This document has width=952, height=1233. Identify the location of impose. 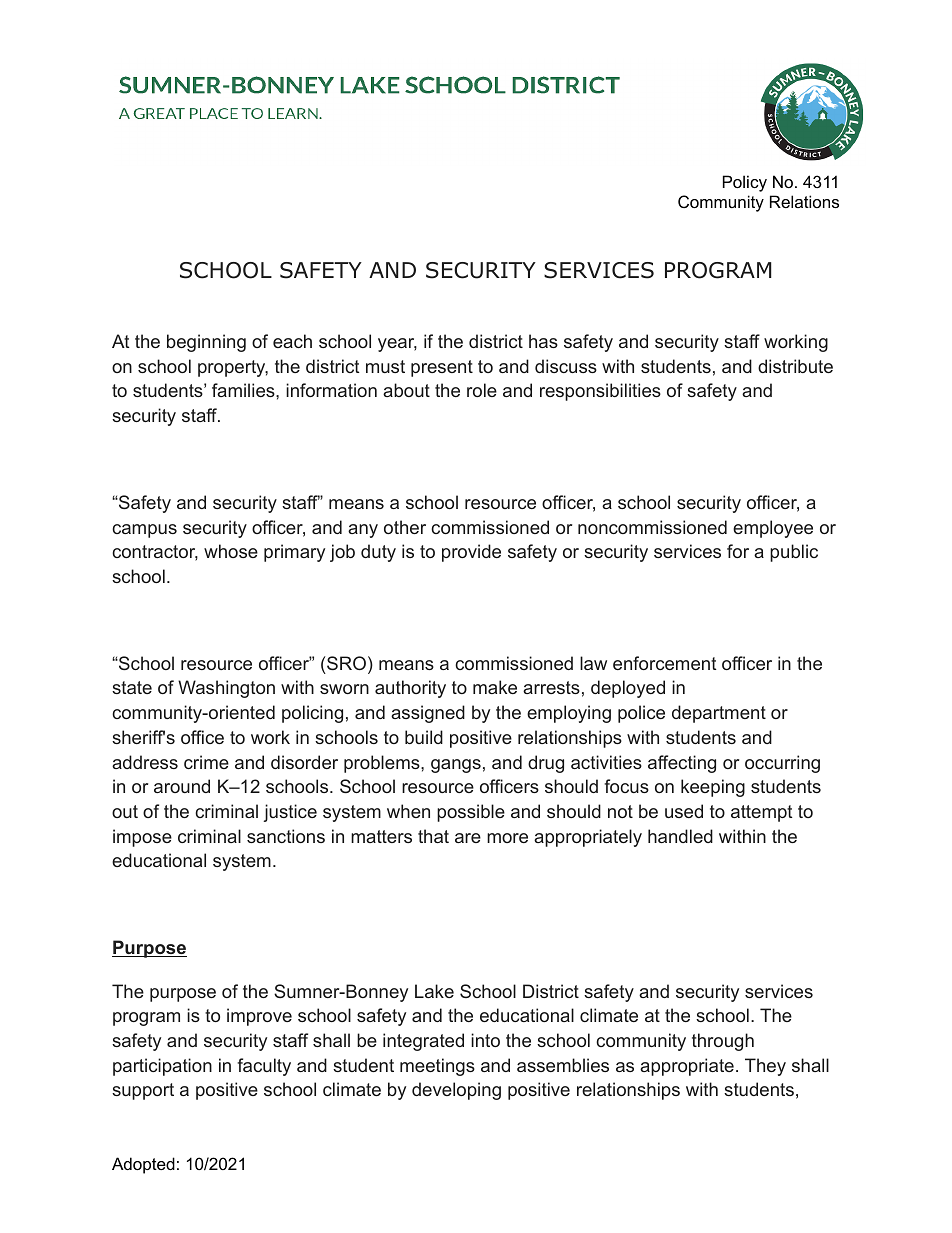
(142, 838).
